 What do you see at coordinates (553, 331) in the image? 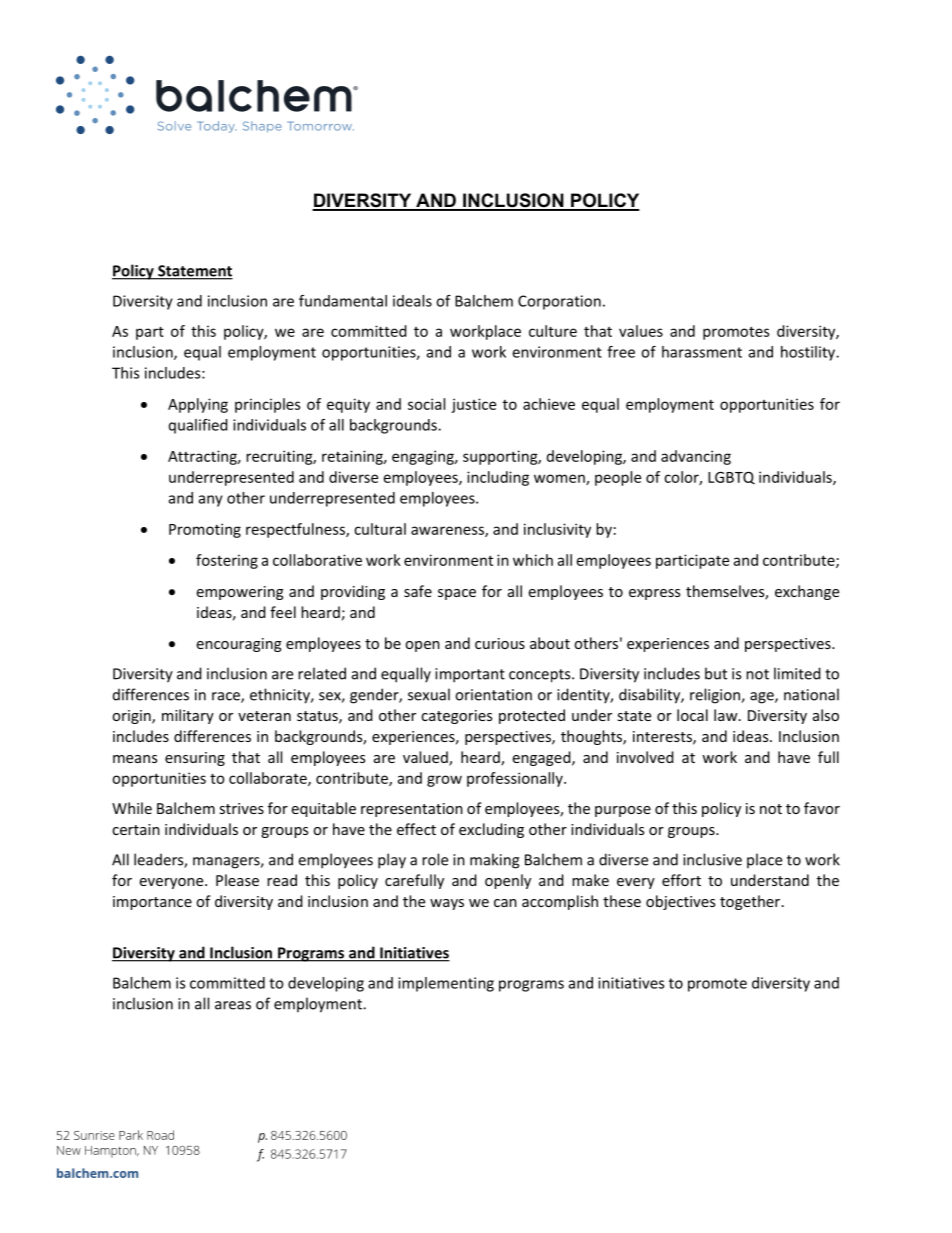
I see `culture` at bounding box center [553, 331].
